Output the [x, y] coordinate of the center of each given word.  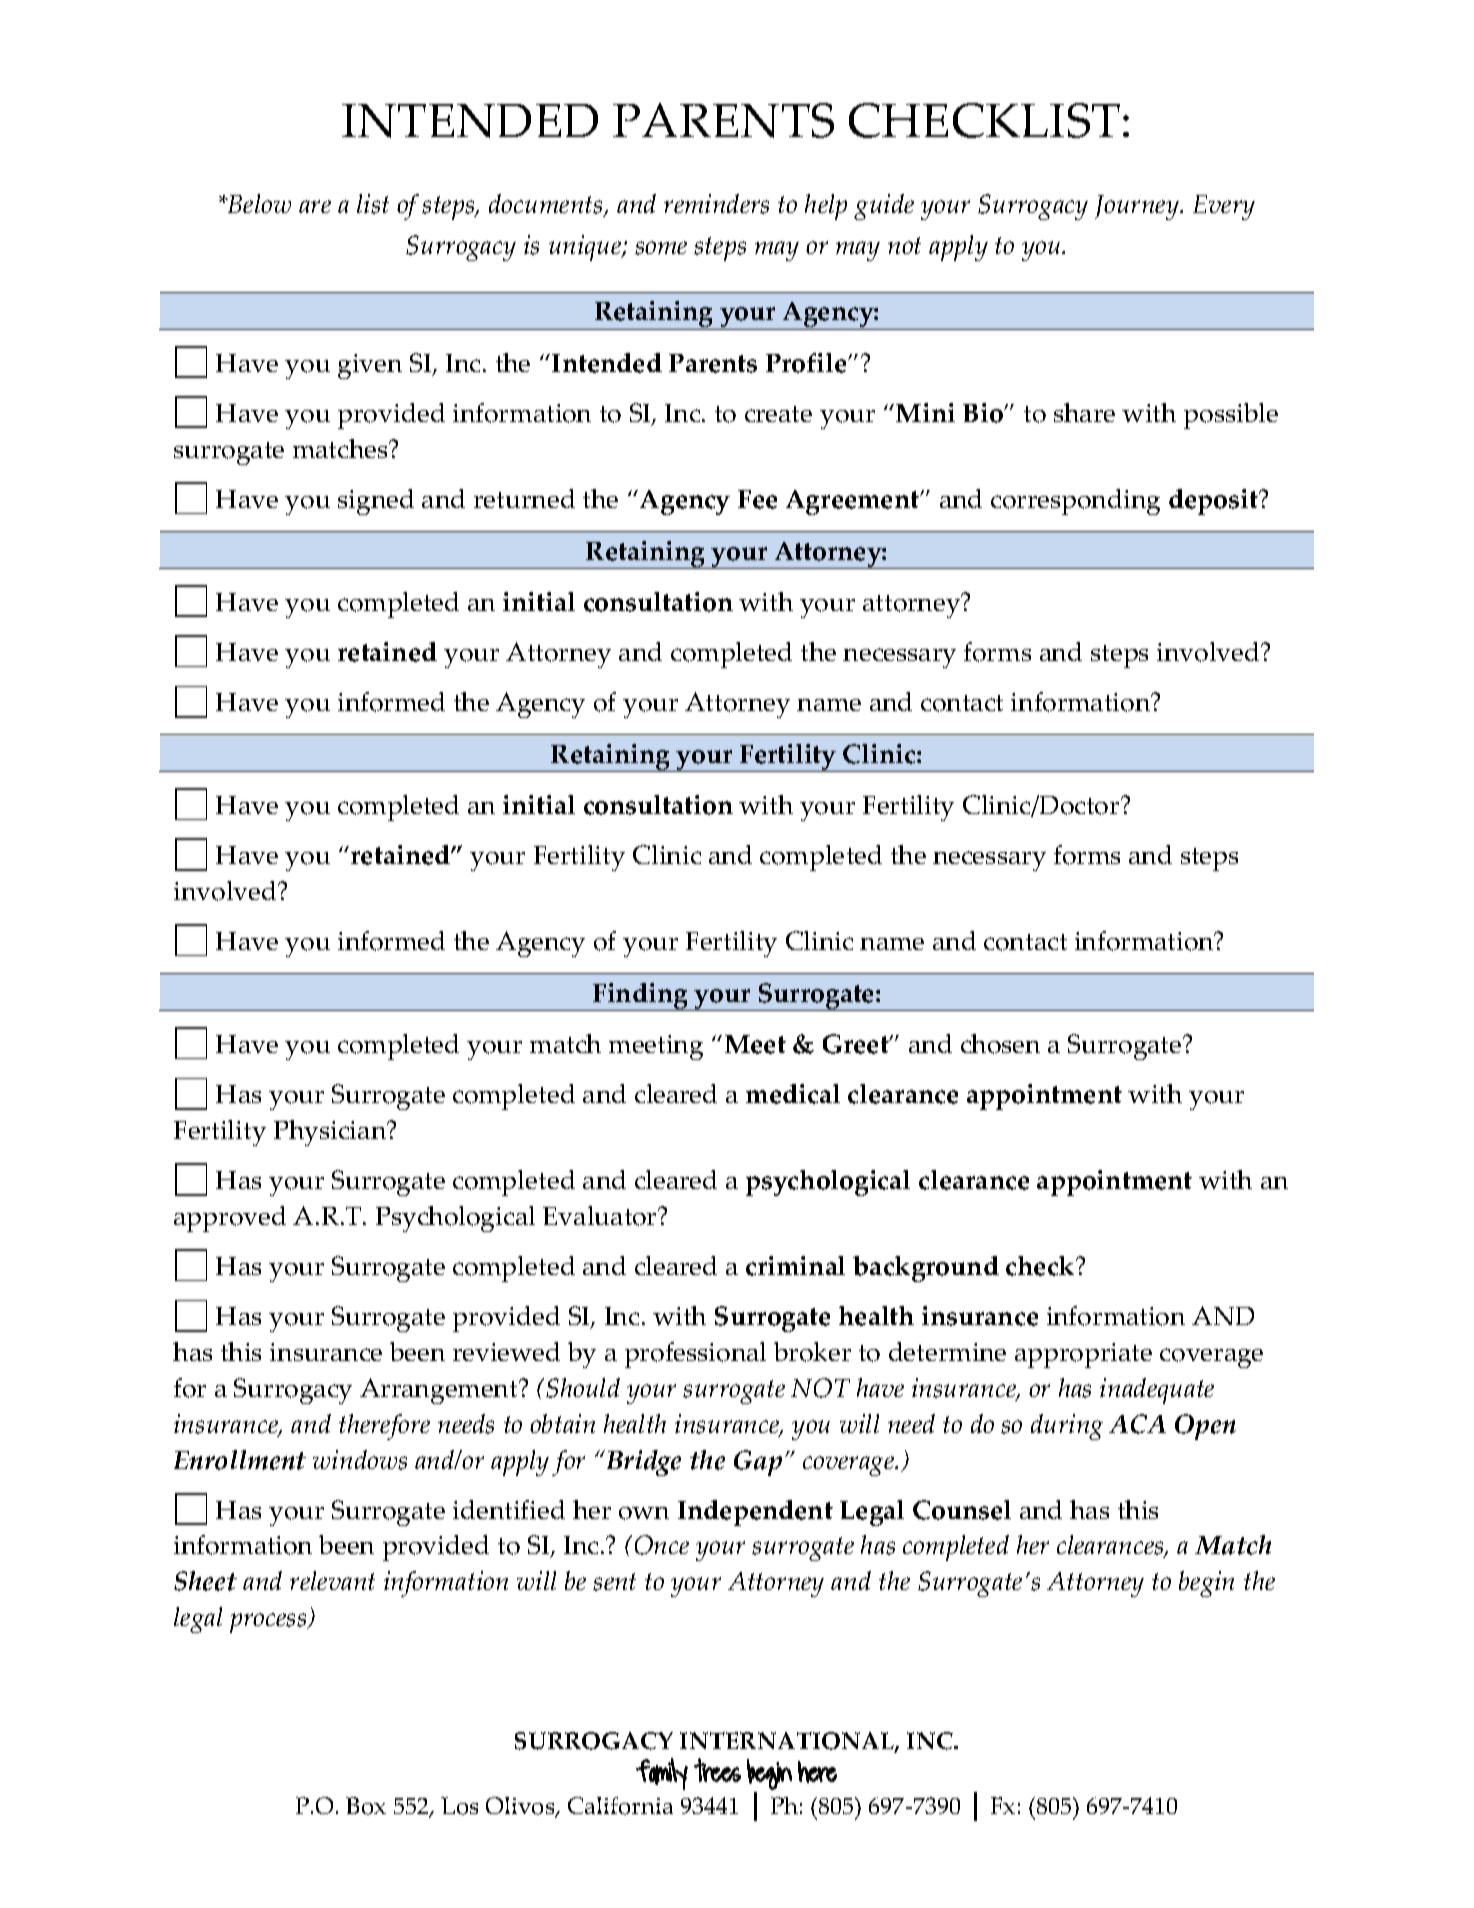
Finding [640, 997]
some [661, 248]
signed [376, 502]
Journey [1138, 207]
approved [230, 1219]
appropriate [1083, 1355]
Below [258, 203]
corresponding [1075, 502]
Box [366, 1806]
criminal [795, 1266]
